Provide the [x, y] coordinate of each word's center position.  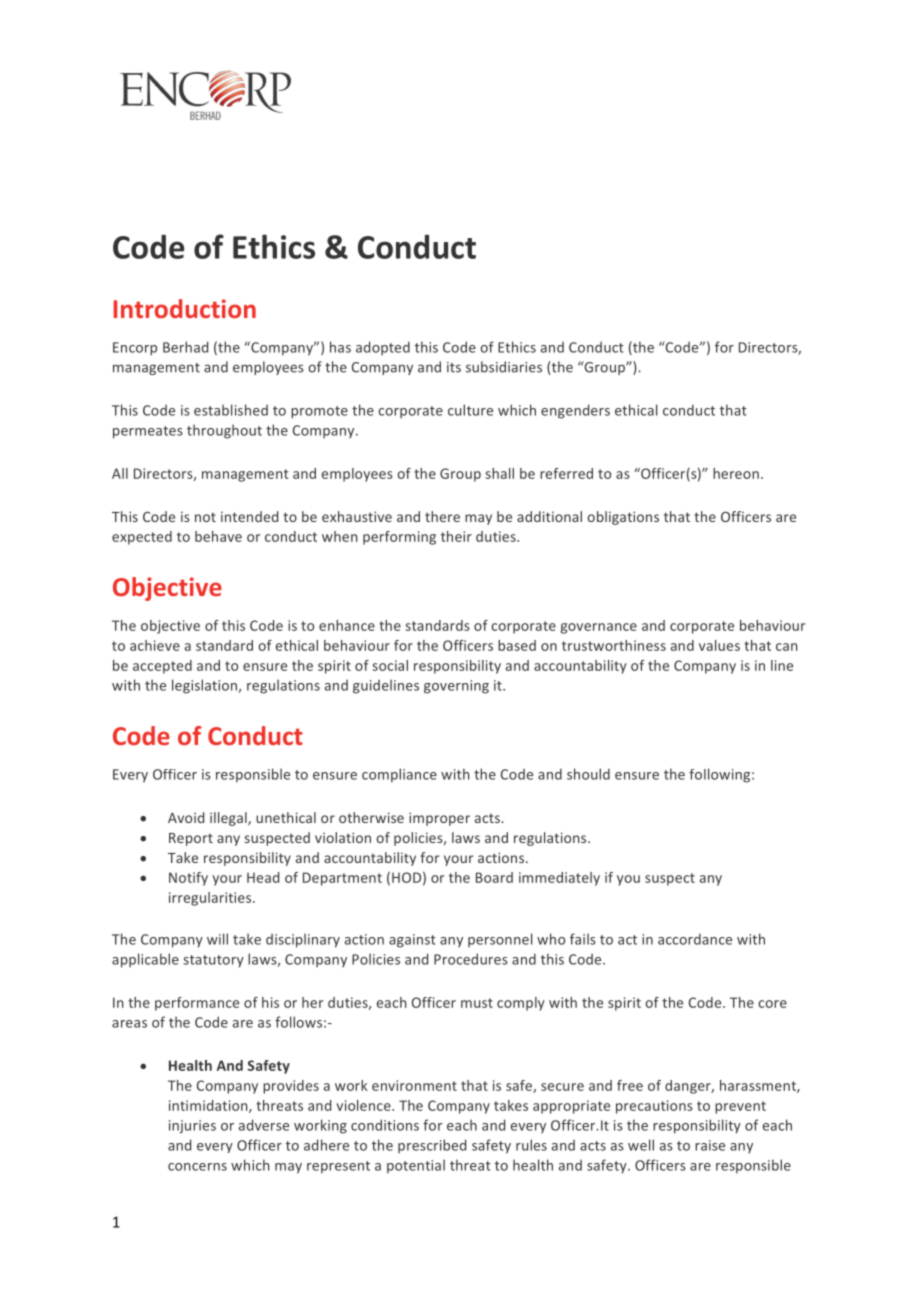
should [588, 774]
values [719, 645]
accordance [695, 939]
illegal [229, 819]
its [454, 367]
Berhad [185, 347]
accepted [162, 667]
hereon [736, 473]
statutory [213, 961]
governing [456, 687]
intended [249, 516]
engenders [575, 411]
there [442, 516]
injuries [192, 1127]
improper [439, 819]
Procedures [471, 959]
